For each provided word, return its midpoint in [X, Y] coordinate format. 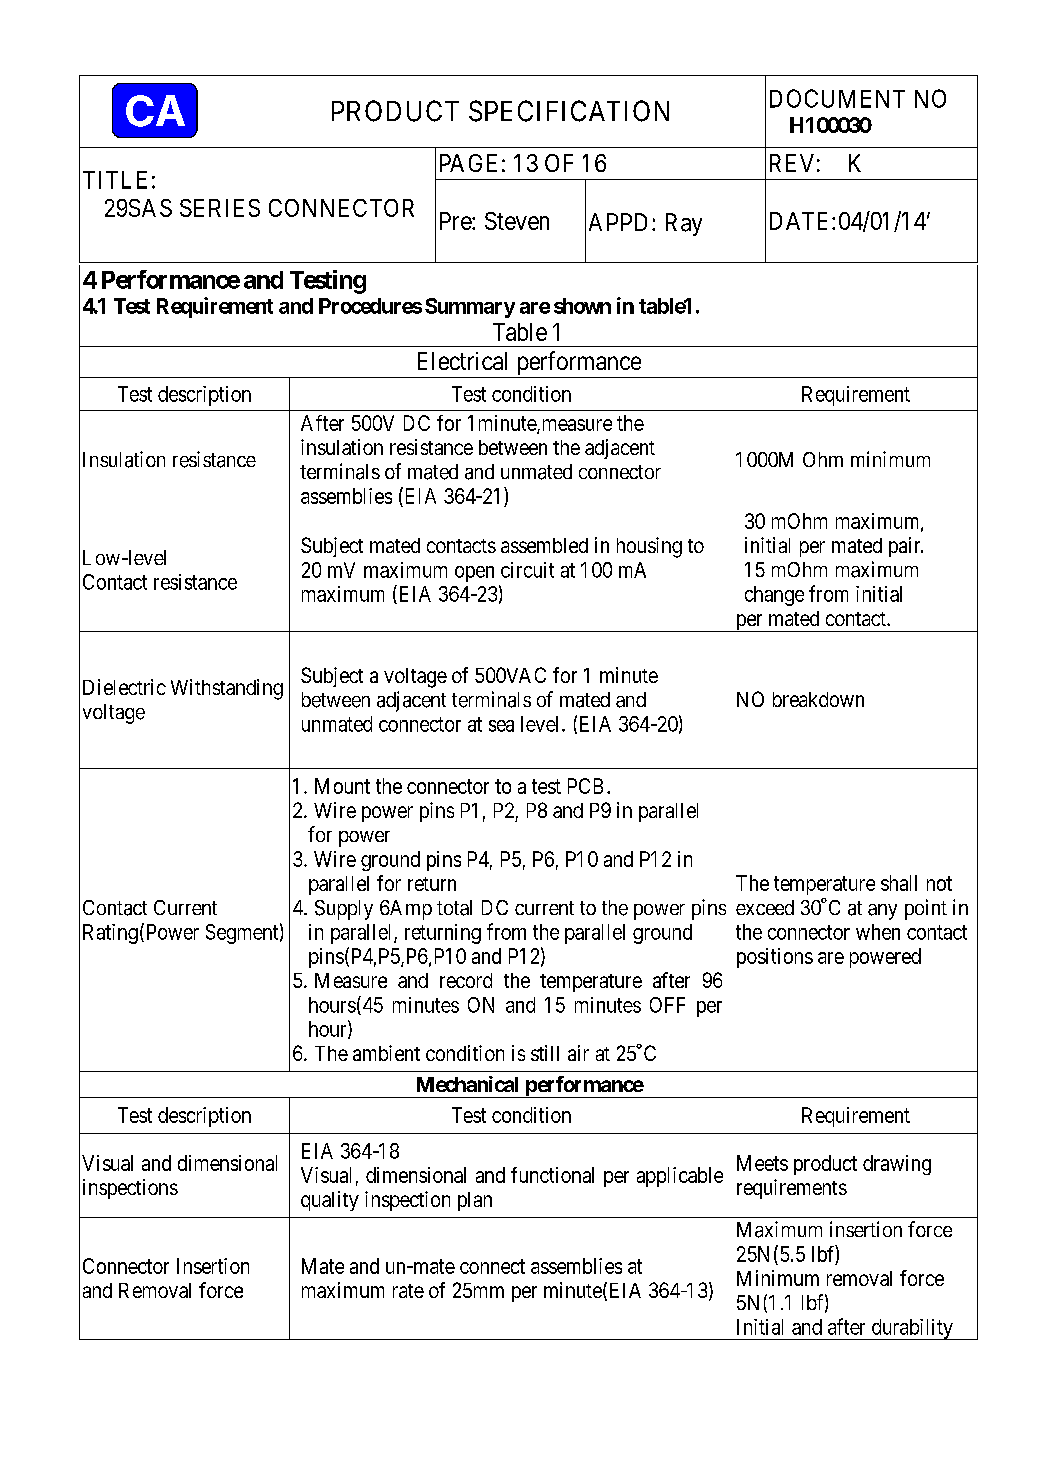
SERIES [220, 208]
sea [501, 726]
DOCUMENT [837, 98]
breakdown [818, 699]
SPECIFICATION [569, 111]
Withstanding [227, 689]
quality [330, 1201]
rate [408, 1291]
